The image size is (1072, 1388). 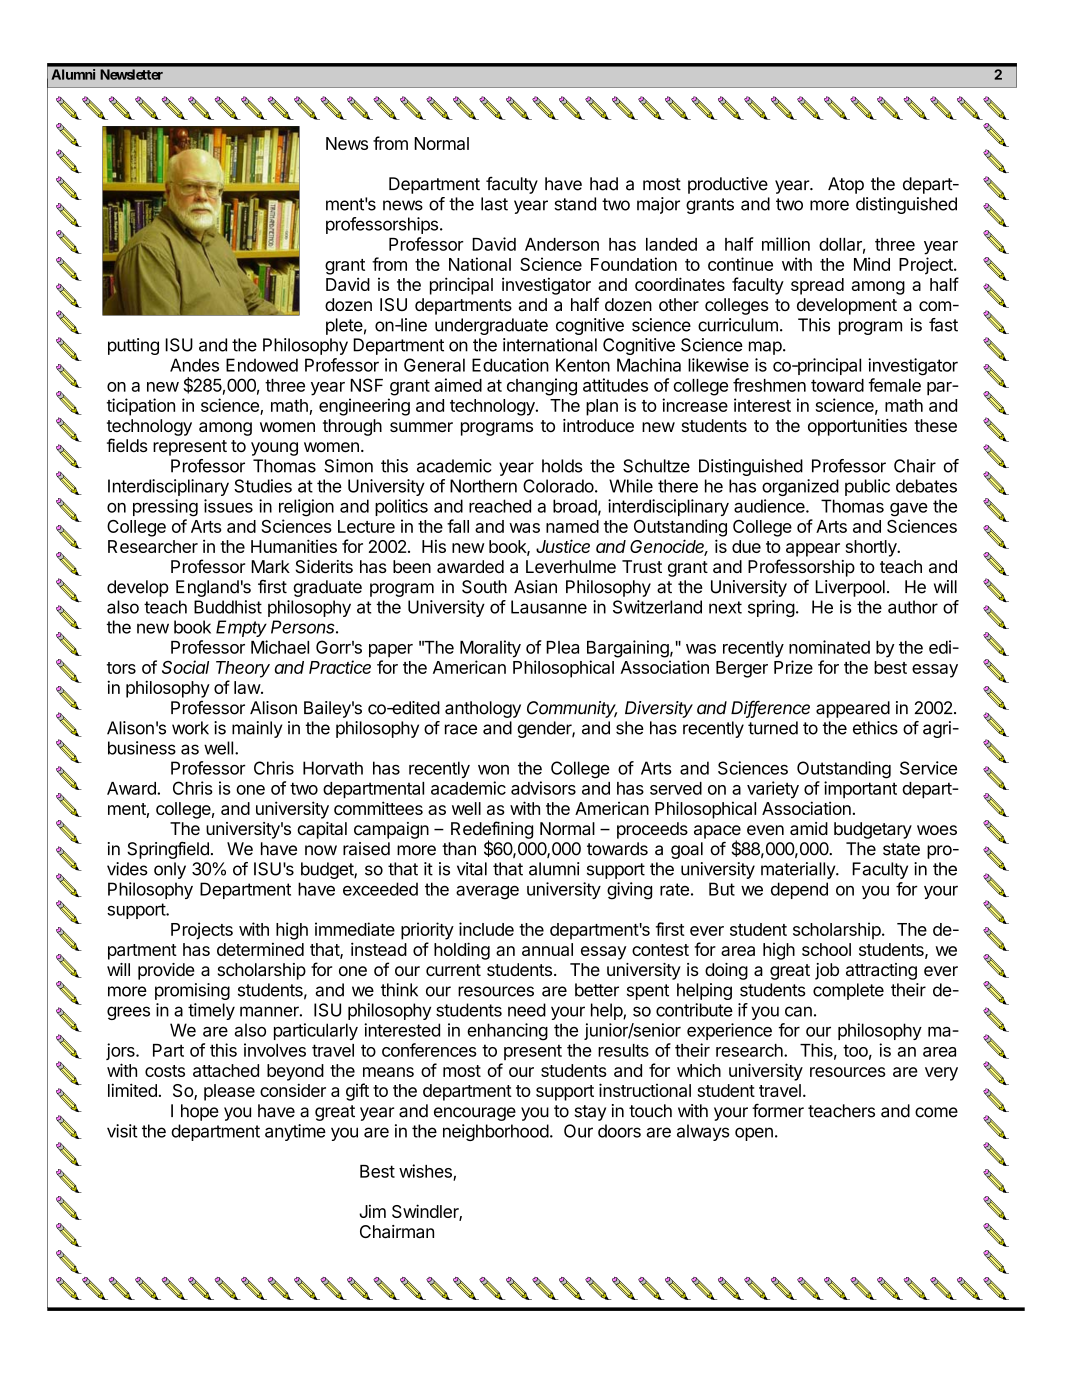 What do you see at coordinates (860, 789) in the image?
I see `important` at bounding box center [860, 789].
